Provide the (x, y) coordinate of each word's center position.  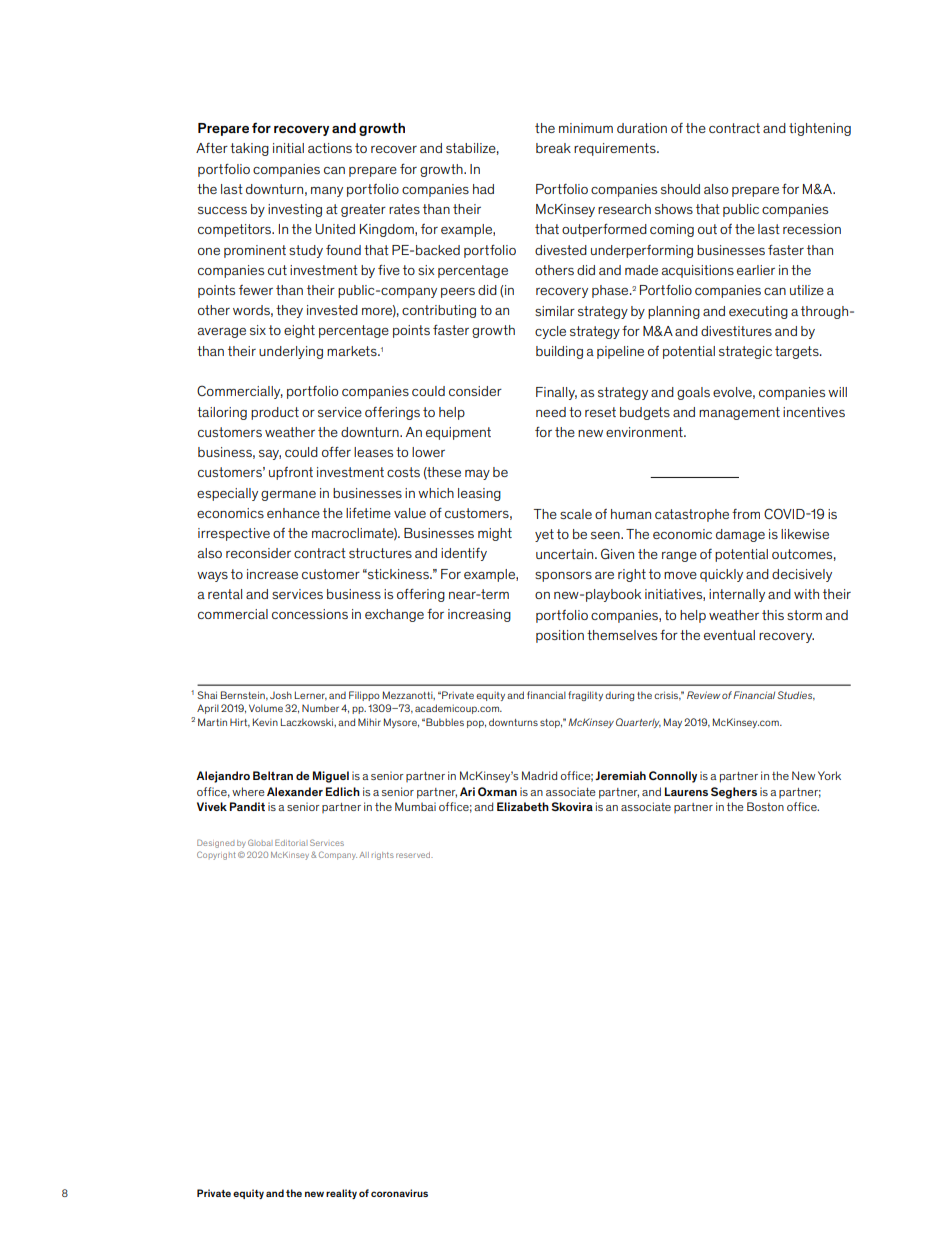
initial (288, 148)
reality (341, 1194)
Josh (281, 695)
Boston (765, 806)
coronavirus (399, 1193)
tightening (820, 129)
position (560, 636)
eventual (729, 635)
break (553, 148)
